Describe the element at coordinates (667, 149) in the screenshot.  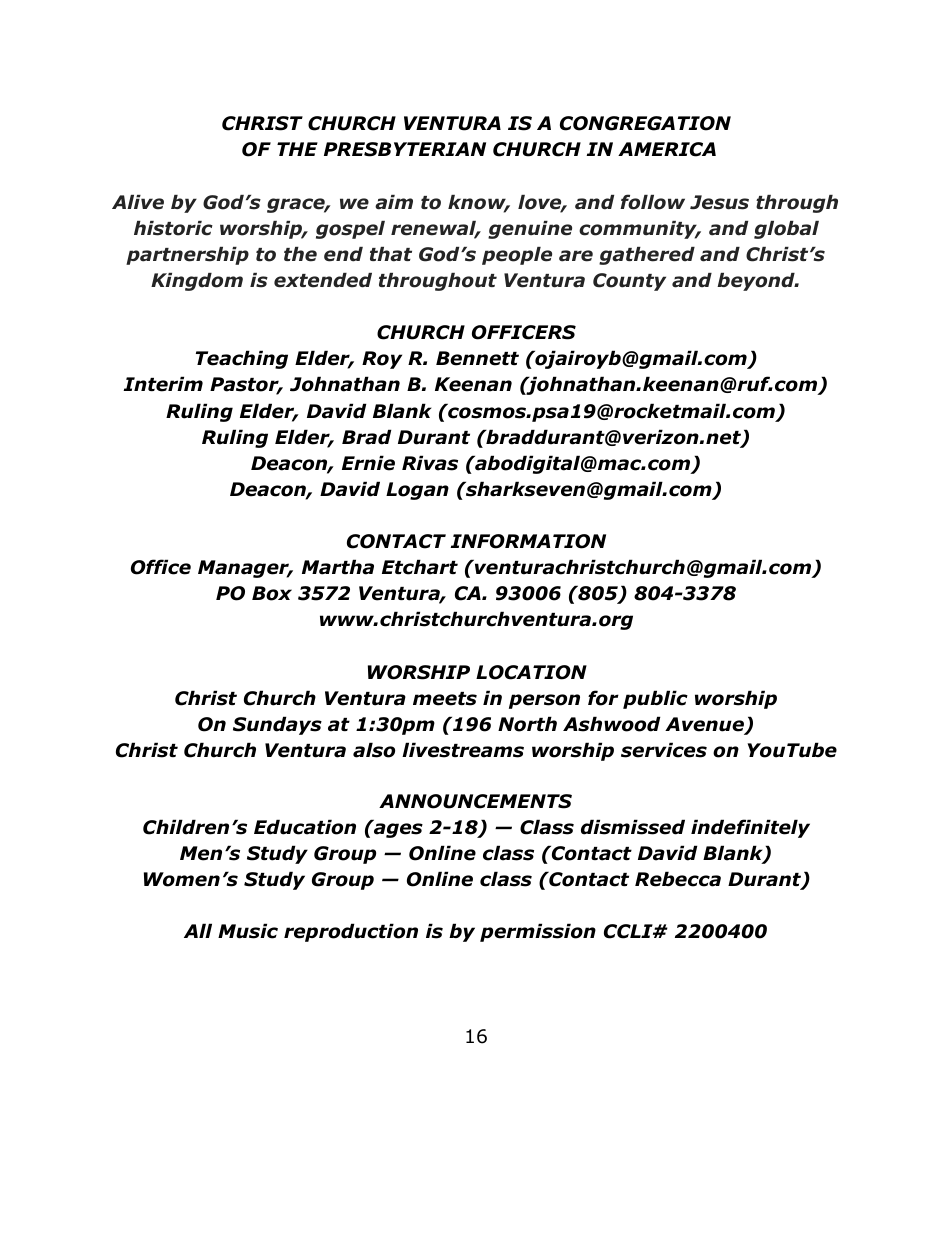
I see `AMERICA` at that location.
